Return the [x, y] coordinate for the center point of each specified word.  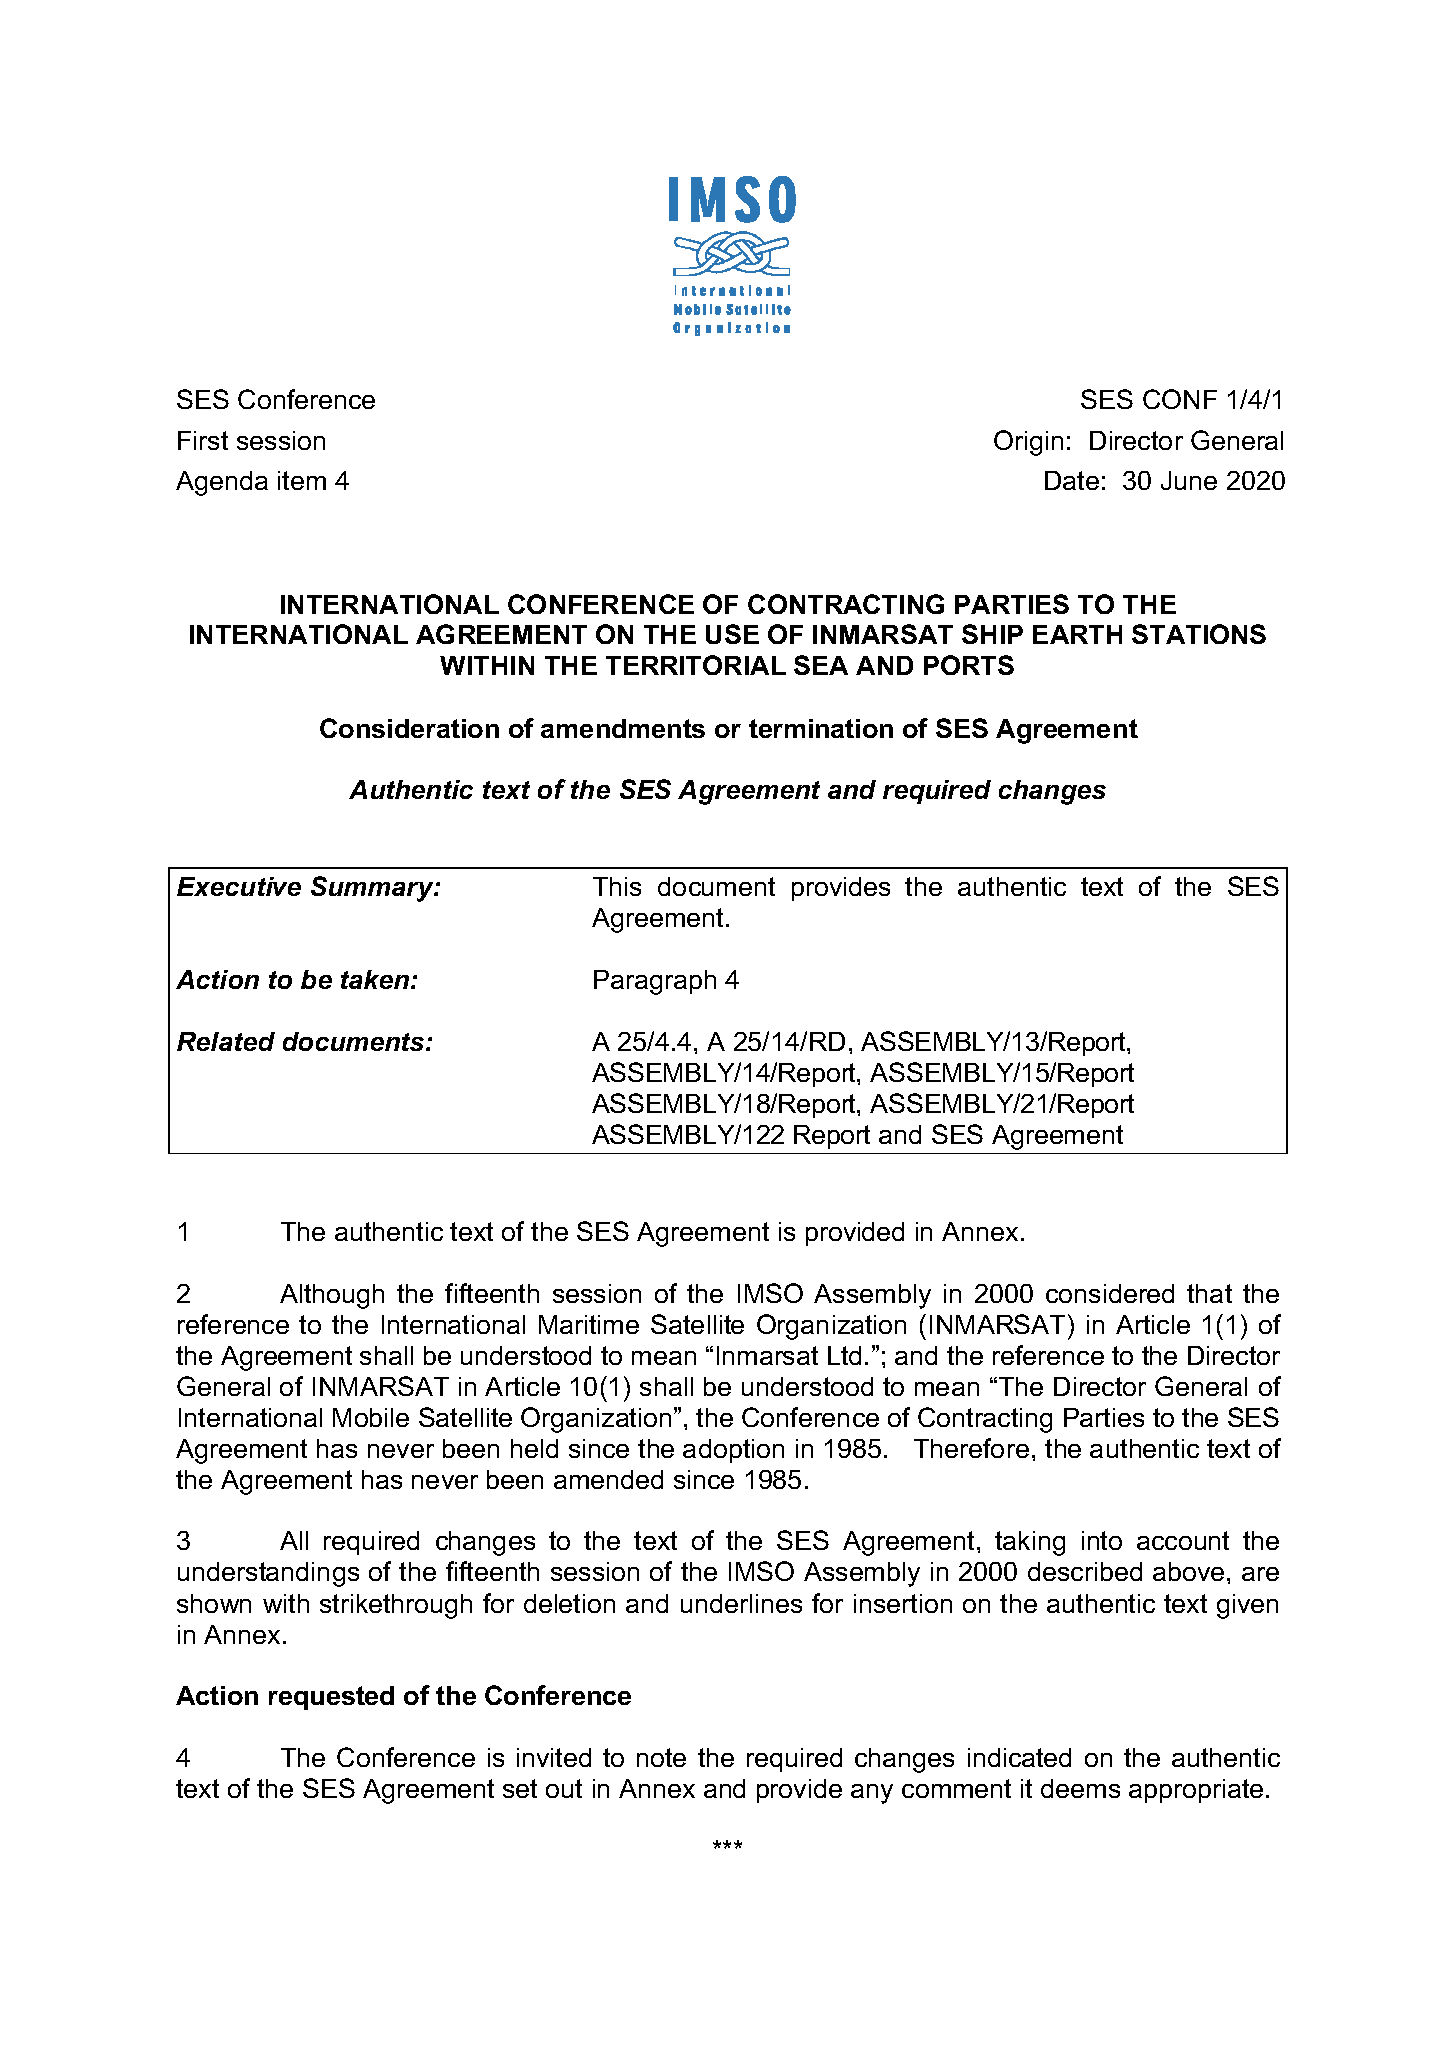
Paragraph [655, 982]
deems [1080, 1788]
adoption [733, 1451]
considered [1110, 1293]
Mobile [371, 1417]
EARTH [1077, 634]
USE [732, 634]
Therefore [971, 1448]
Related [226, 1041]
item [302, 480]
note [661, 1757]
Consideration [409, 728]
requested [331, 1698]
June [1189, 480]
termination [821, 728]
